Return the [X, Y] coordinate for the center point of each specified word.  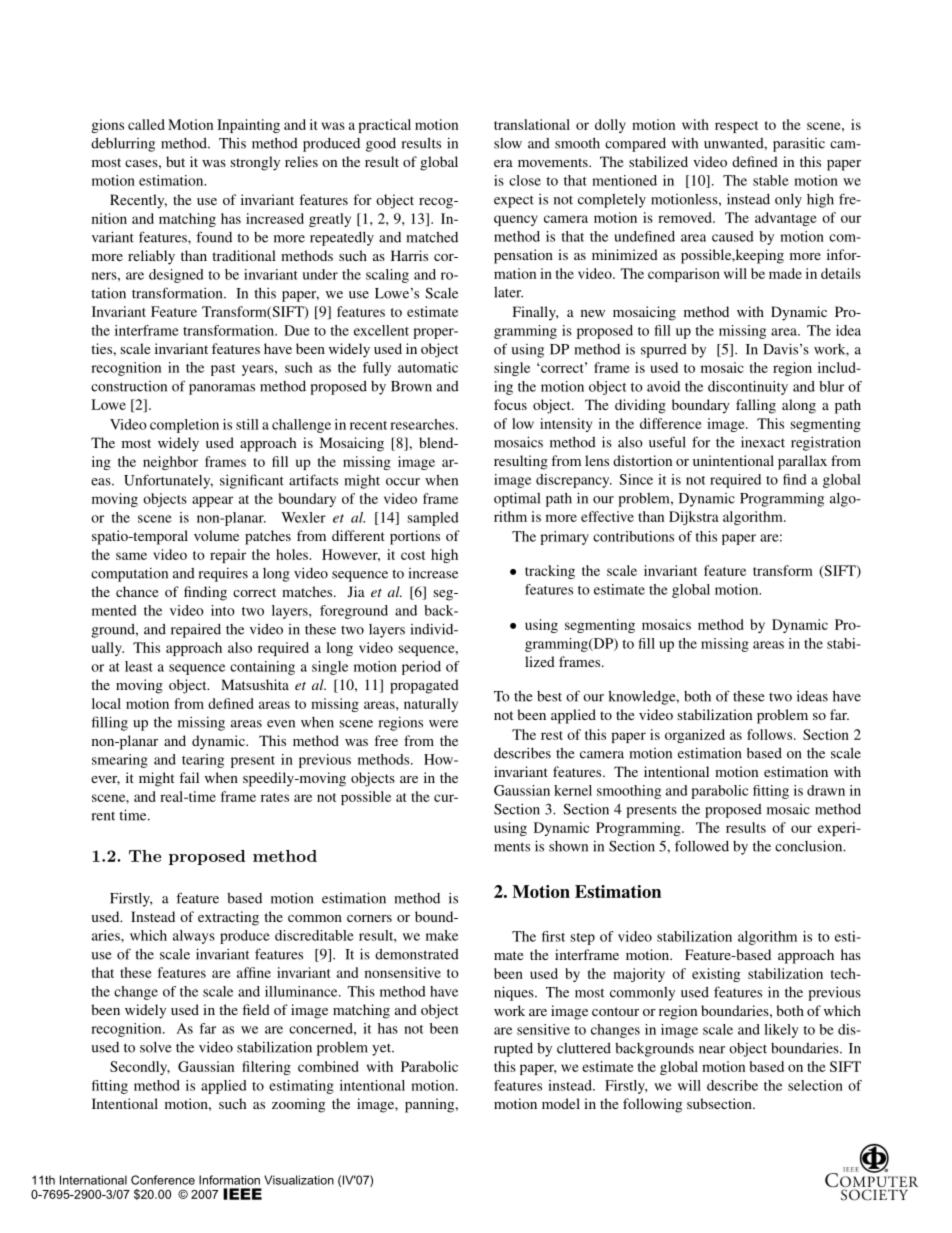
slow [508, 143]
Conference [163, 1180]
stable [771, 180]
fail [189, 777]
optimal [517, 499]
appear [212, 501]
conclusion [810, 846]
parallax [802, 462]
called [146, 124]
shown [568, 846]
